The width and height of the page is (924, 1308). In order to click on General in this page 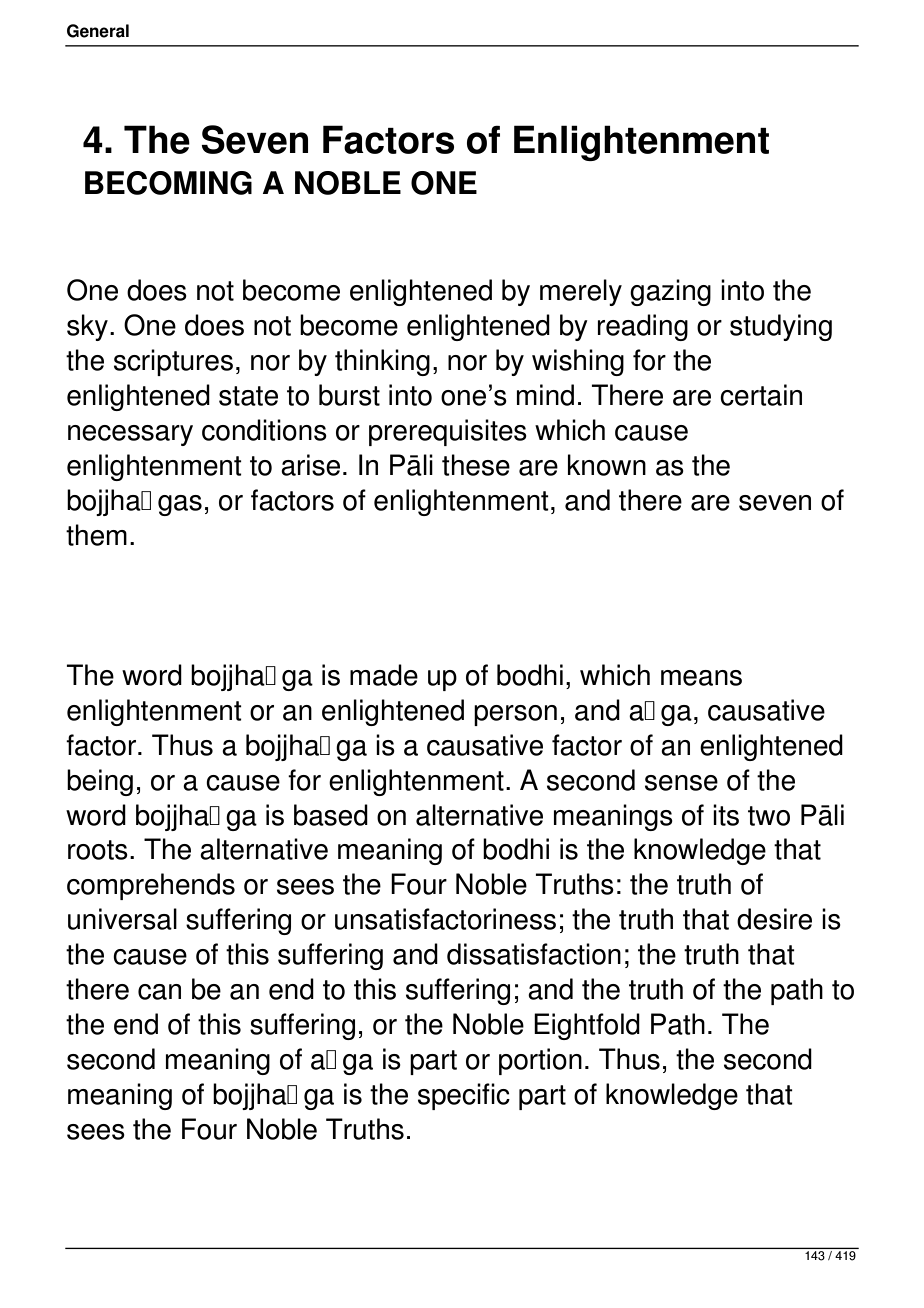, I will do `click(98, 31)`.
